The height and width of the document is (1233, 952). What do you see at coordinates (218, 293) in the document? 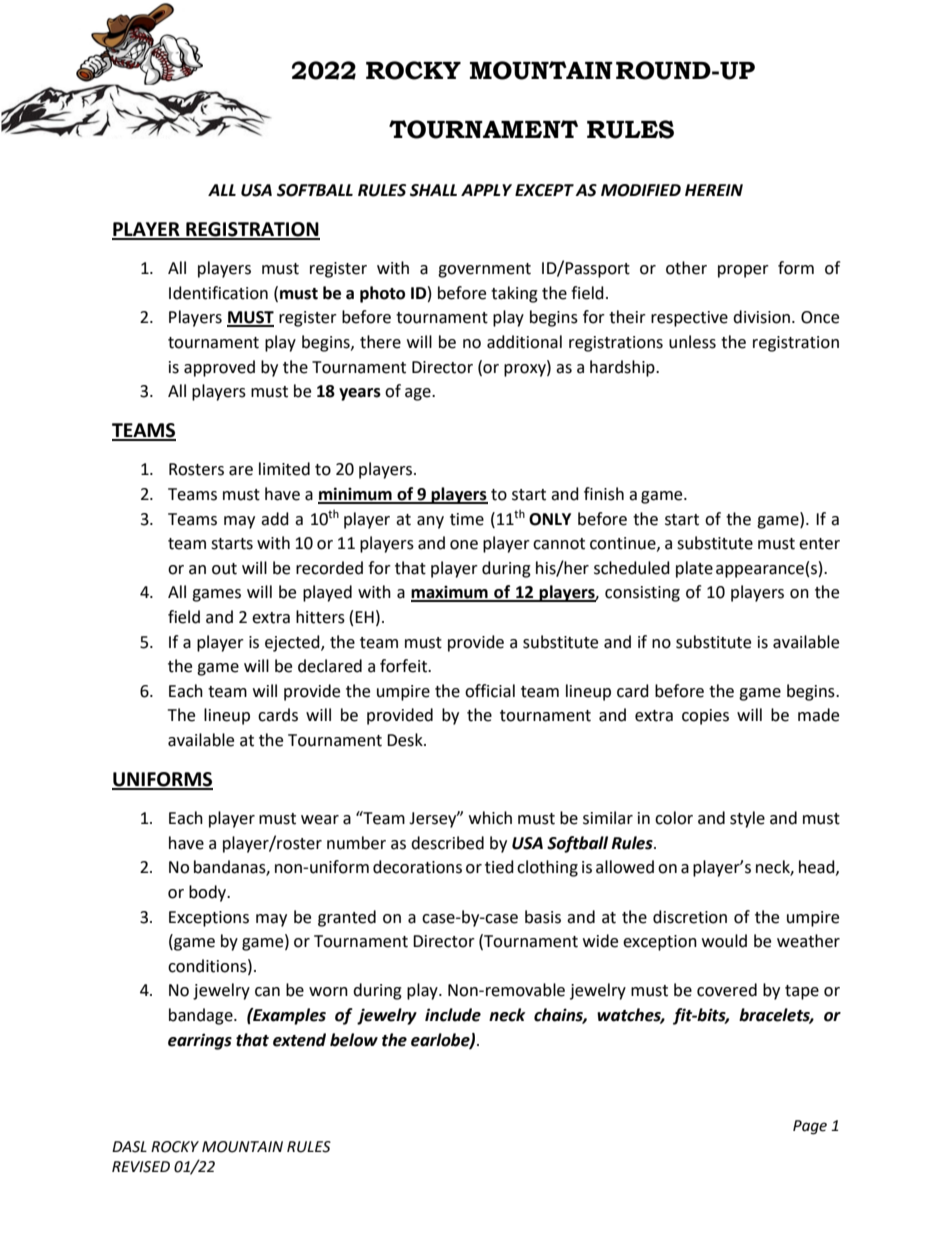
I see `Identification` at bounding box center [218, 293].
